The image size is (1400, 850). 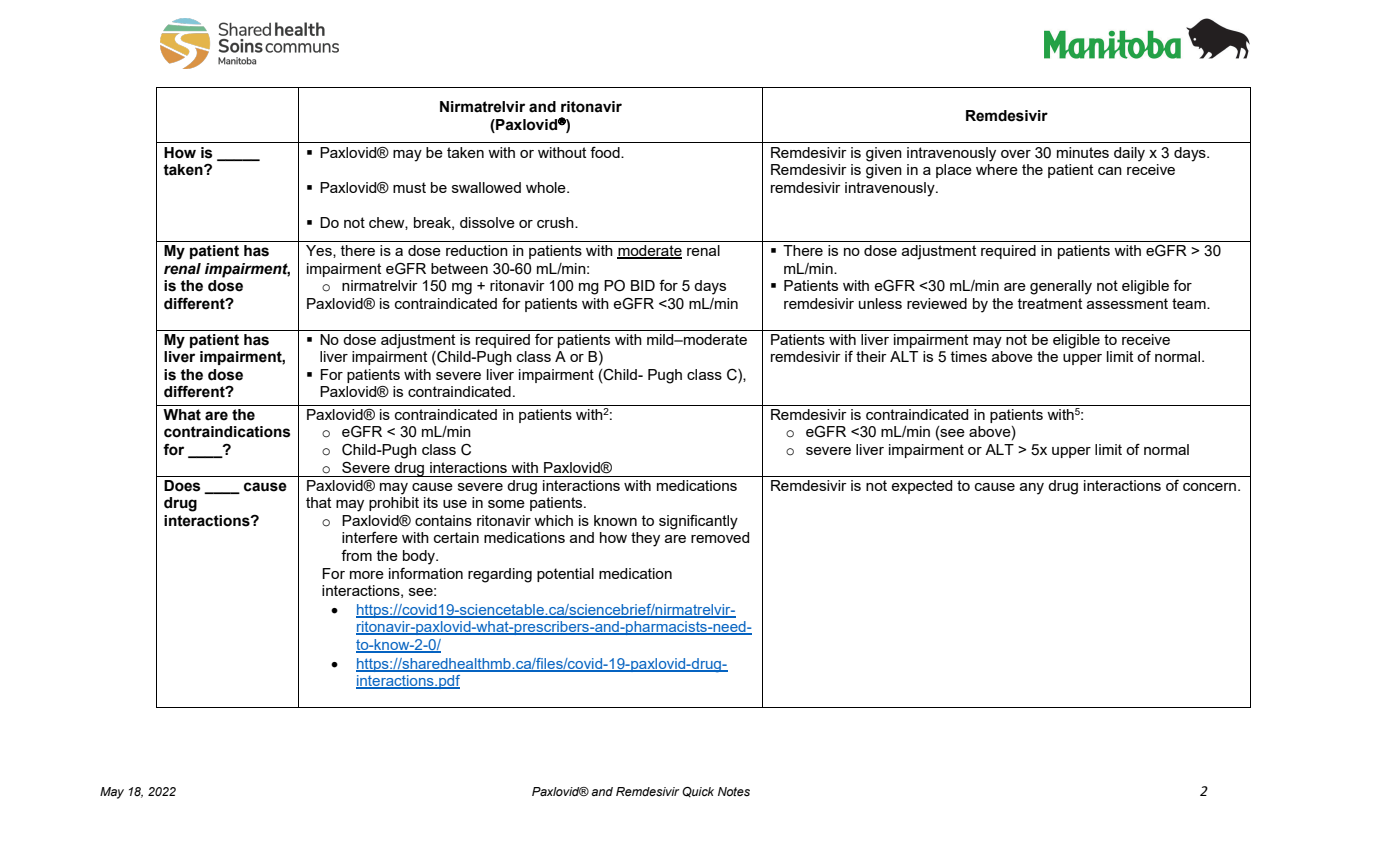 What do you see at coordinates (320, 251) in the document?
I see `Yes` at bounding box center [320, 251].
